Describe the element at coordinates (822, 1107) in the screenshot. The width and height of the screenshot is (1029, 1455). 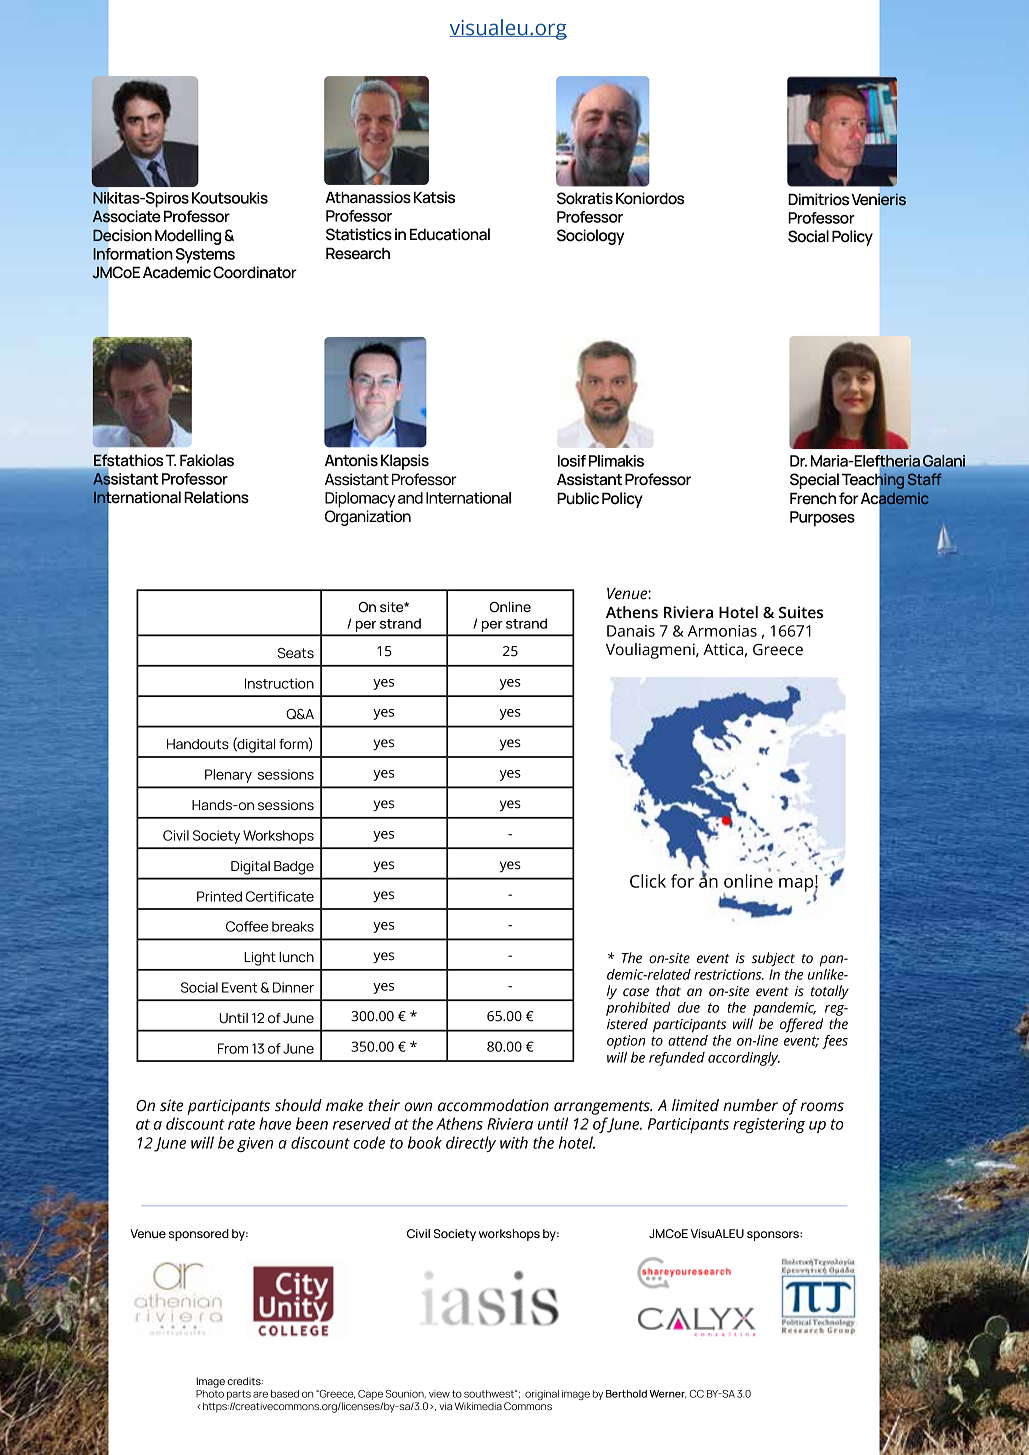
I see `rooms` at that location.
